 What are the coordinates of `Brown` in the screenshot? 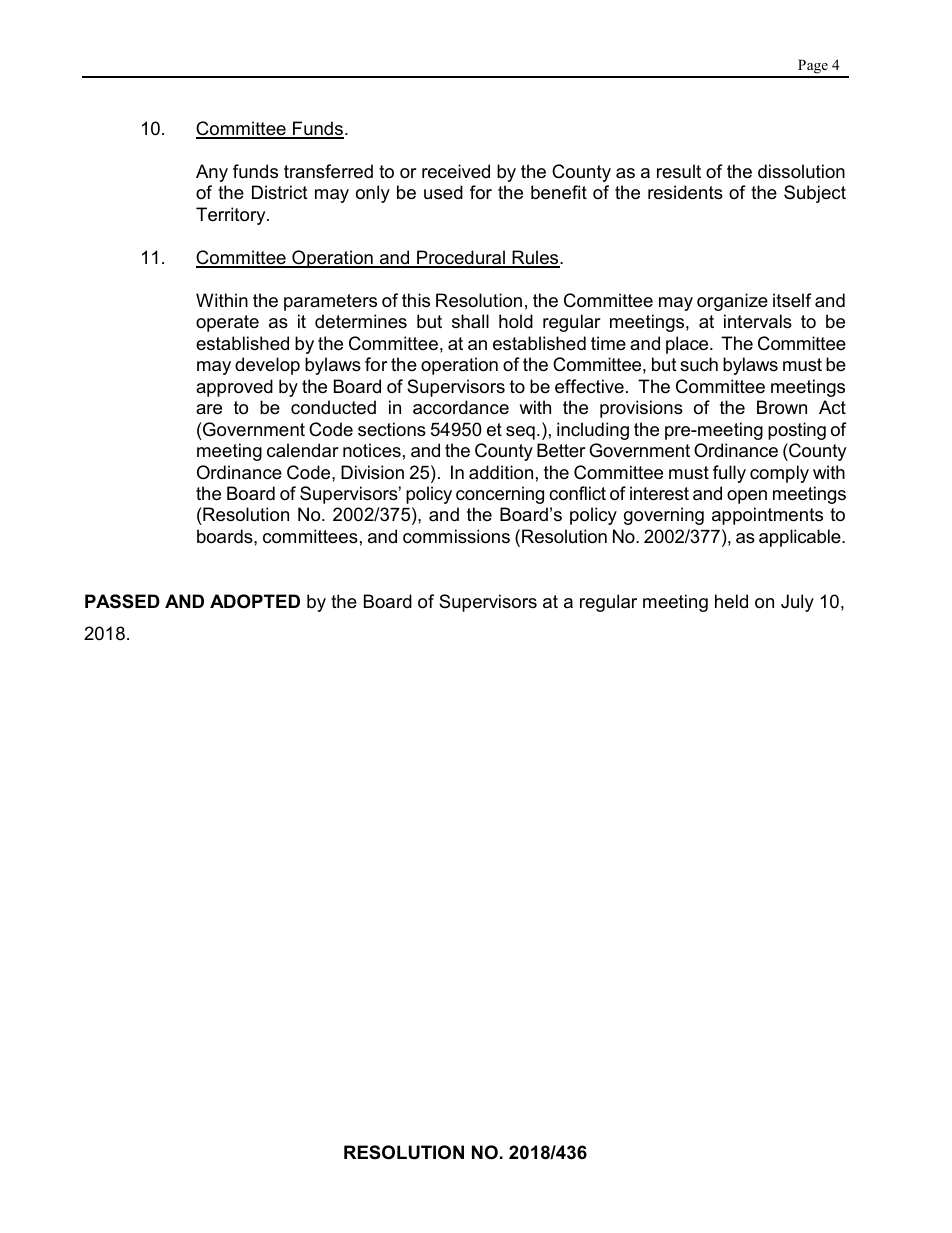 It's located at (782, 407).
